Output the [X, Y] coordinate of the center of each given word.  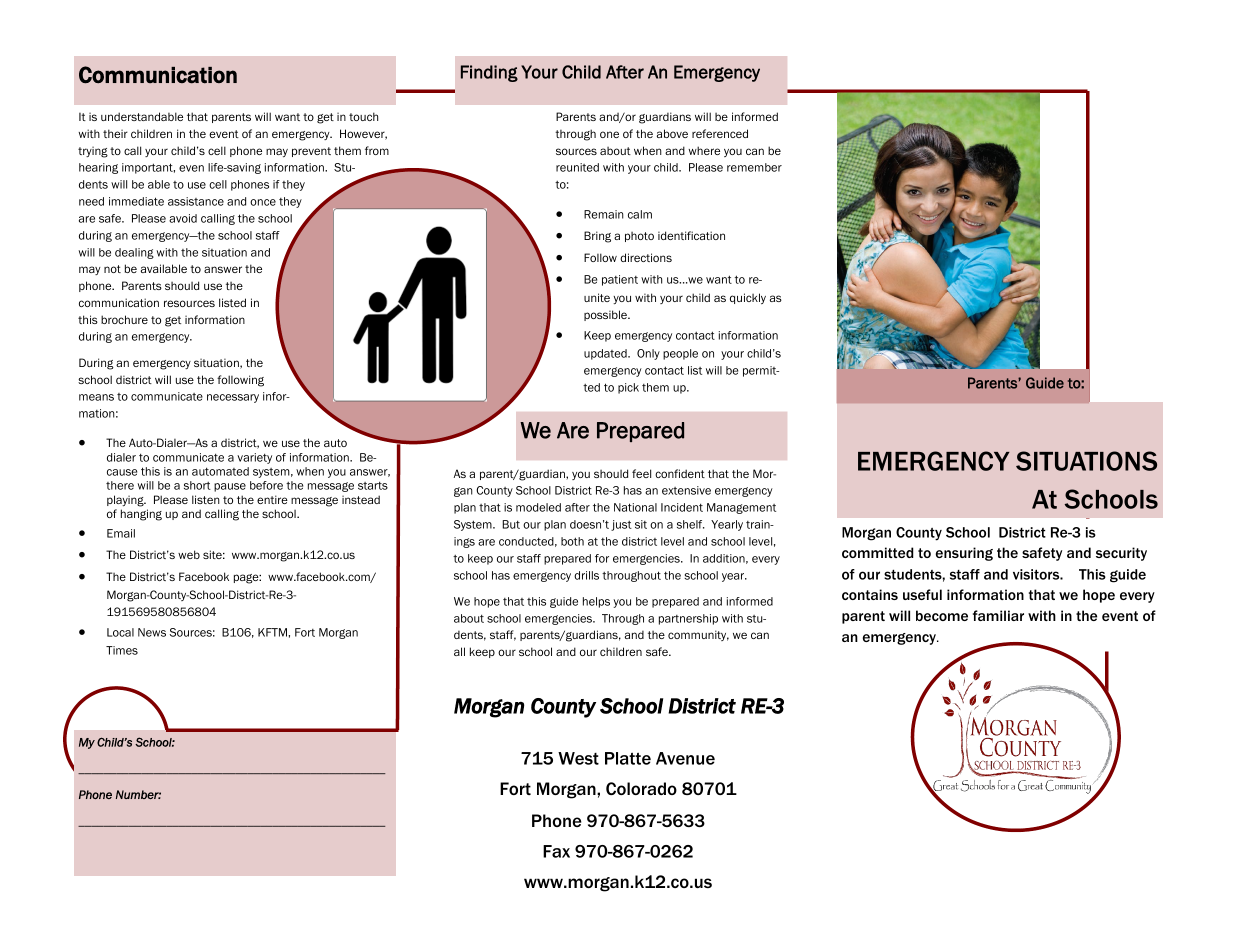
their [115, 133]
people [680, 354]
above [672, 133]
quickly [748, 298]
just [621, 525]
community [698, 635]
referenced [720, 133]
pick [628, 388]
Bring [597, 237]
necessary [233, 398]
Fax [556, 851]
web [189, 554]
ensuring [964, 554]
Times [122, 650]
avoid [183, 218]
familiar [998, 615]
